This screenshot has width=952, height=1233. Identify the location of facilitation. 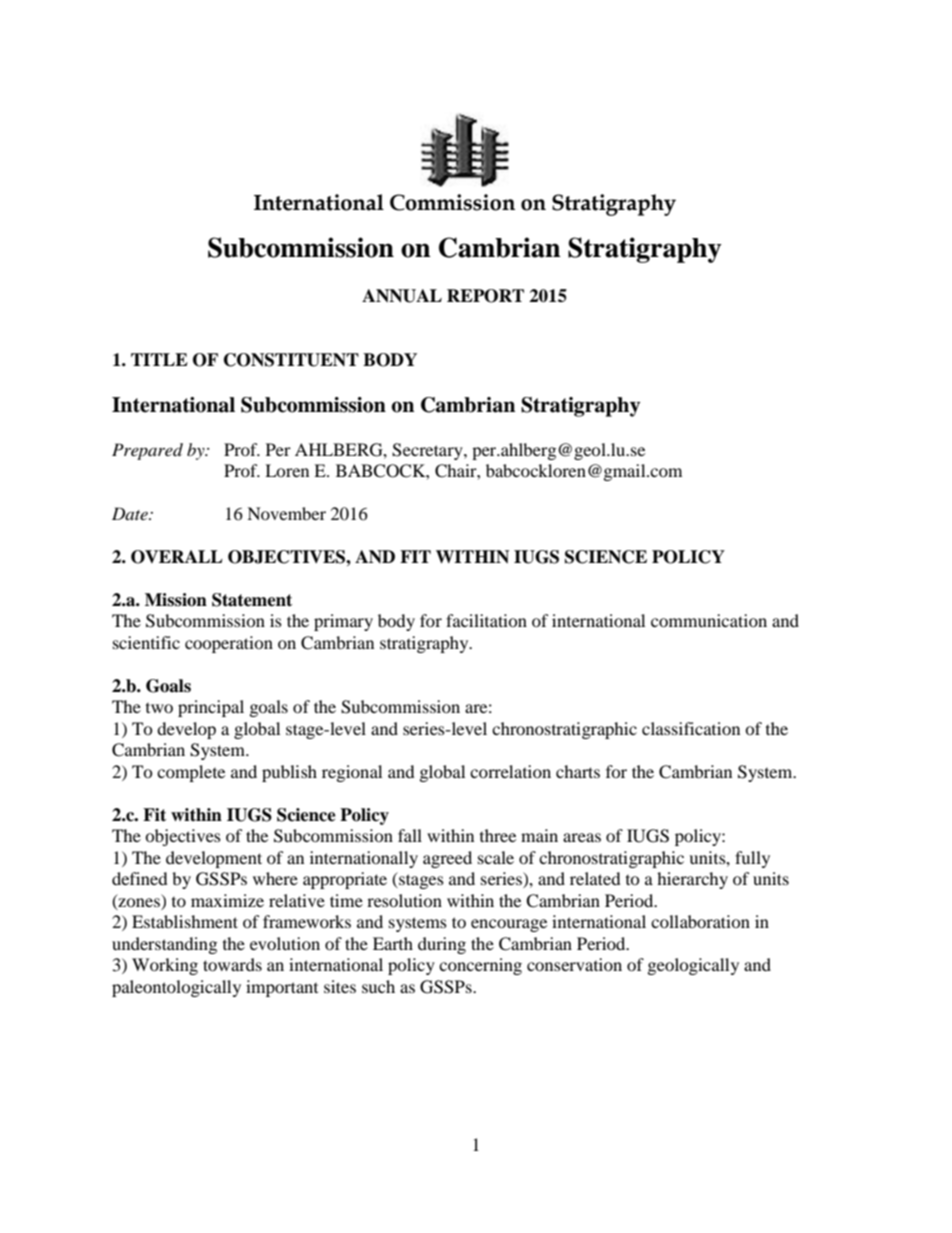
(486, 620).
